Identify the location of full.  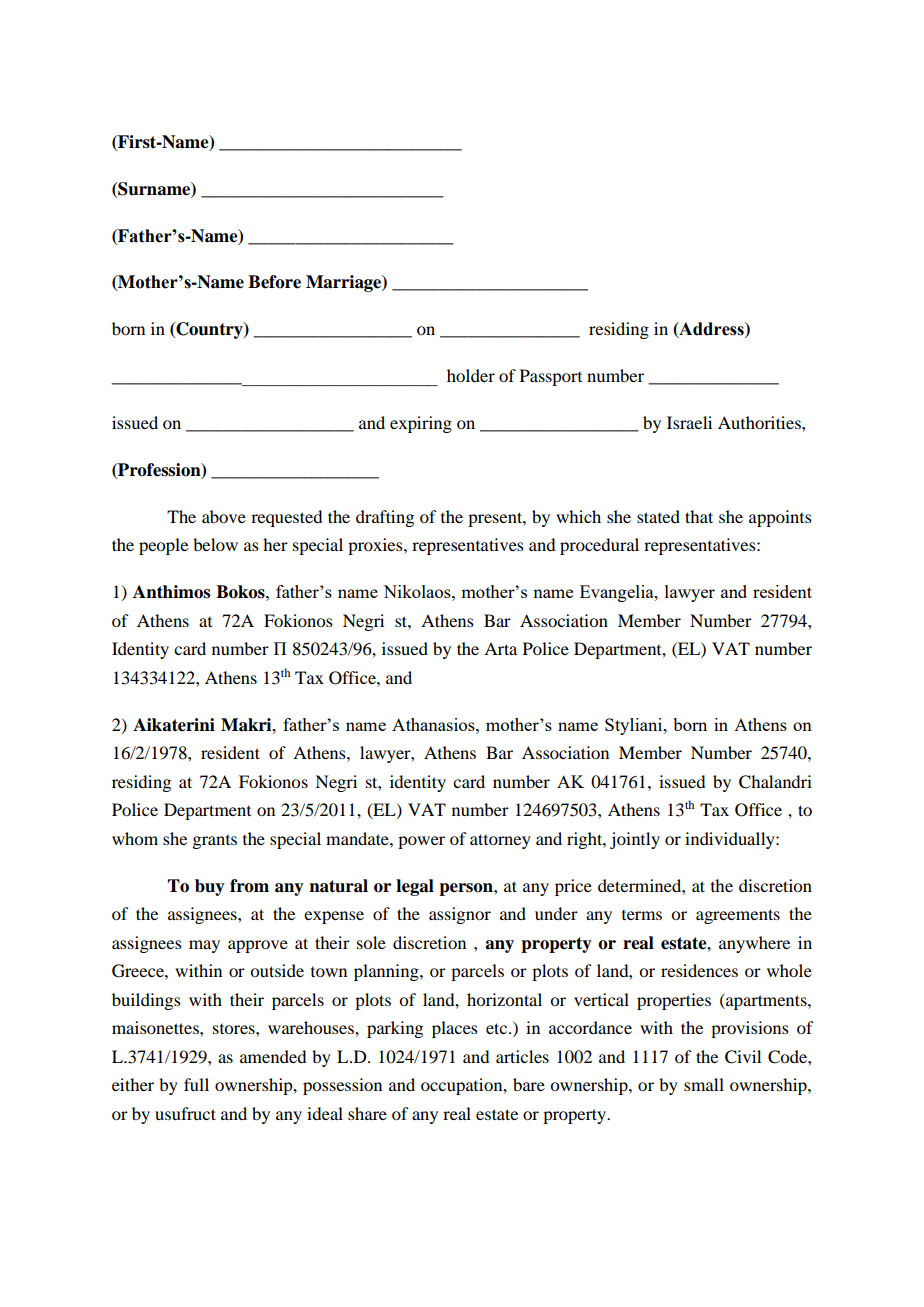
(196, 1084).
